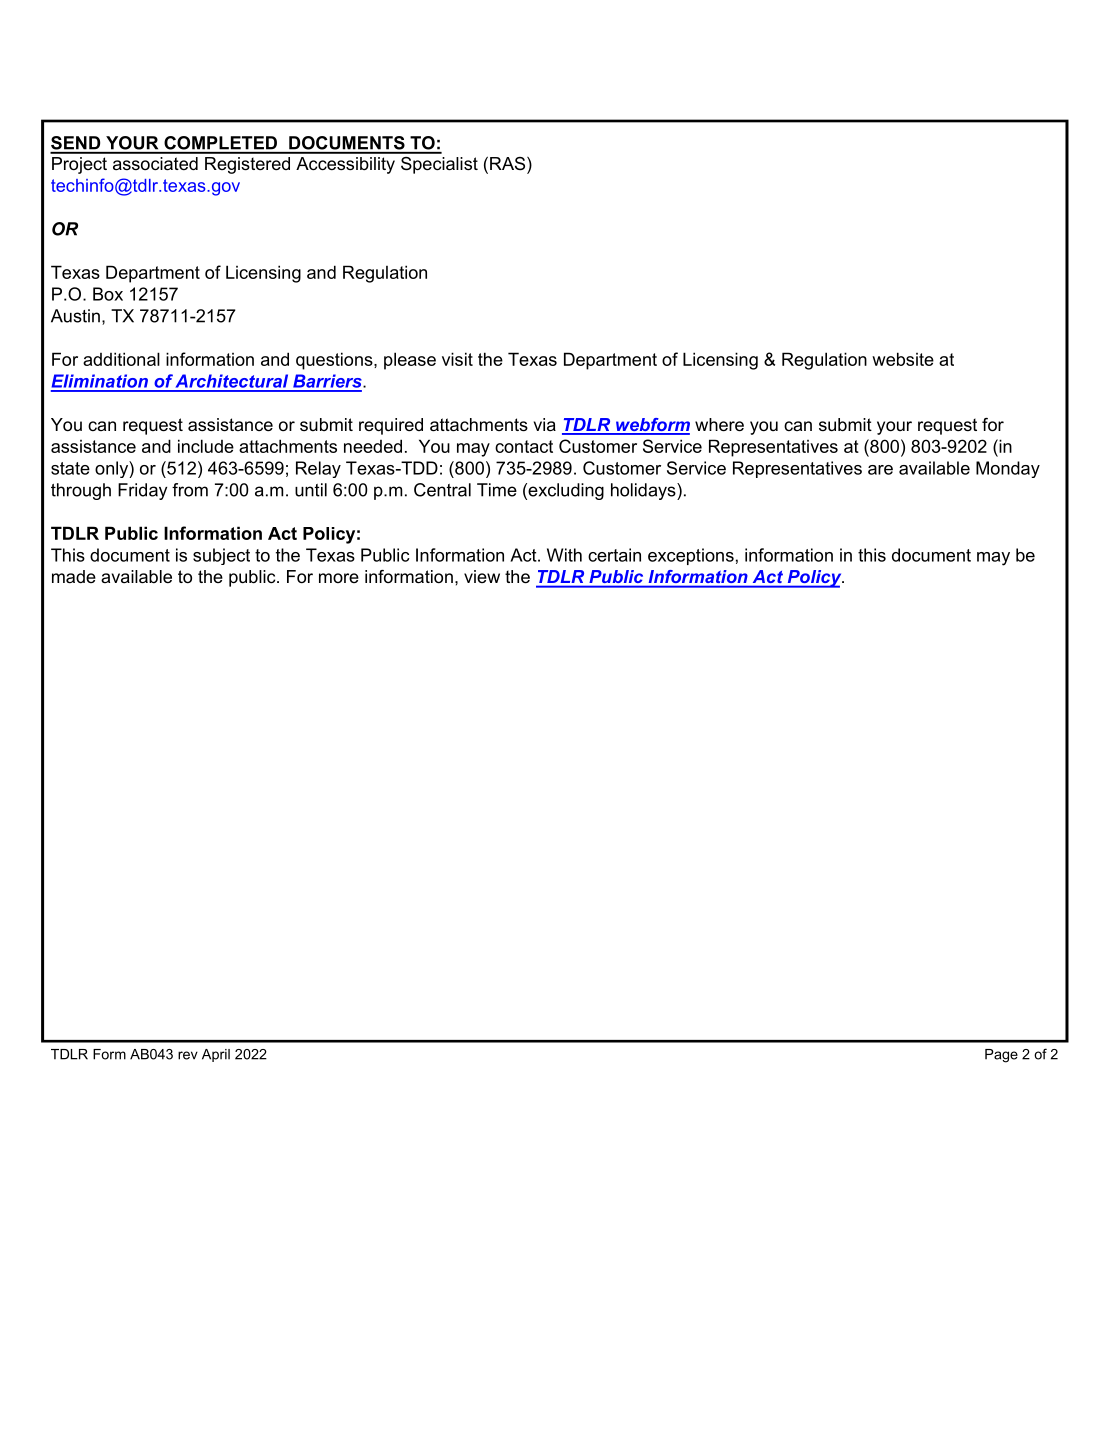 This image has height=1435, width=1109. What do you see at coordinates (108, 294) in the image?
I see `Box` at bounding box center [108, 294].
